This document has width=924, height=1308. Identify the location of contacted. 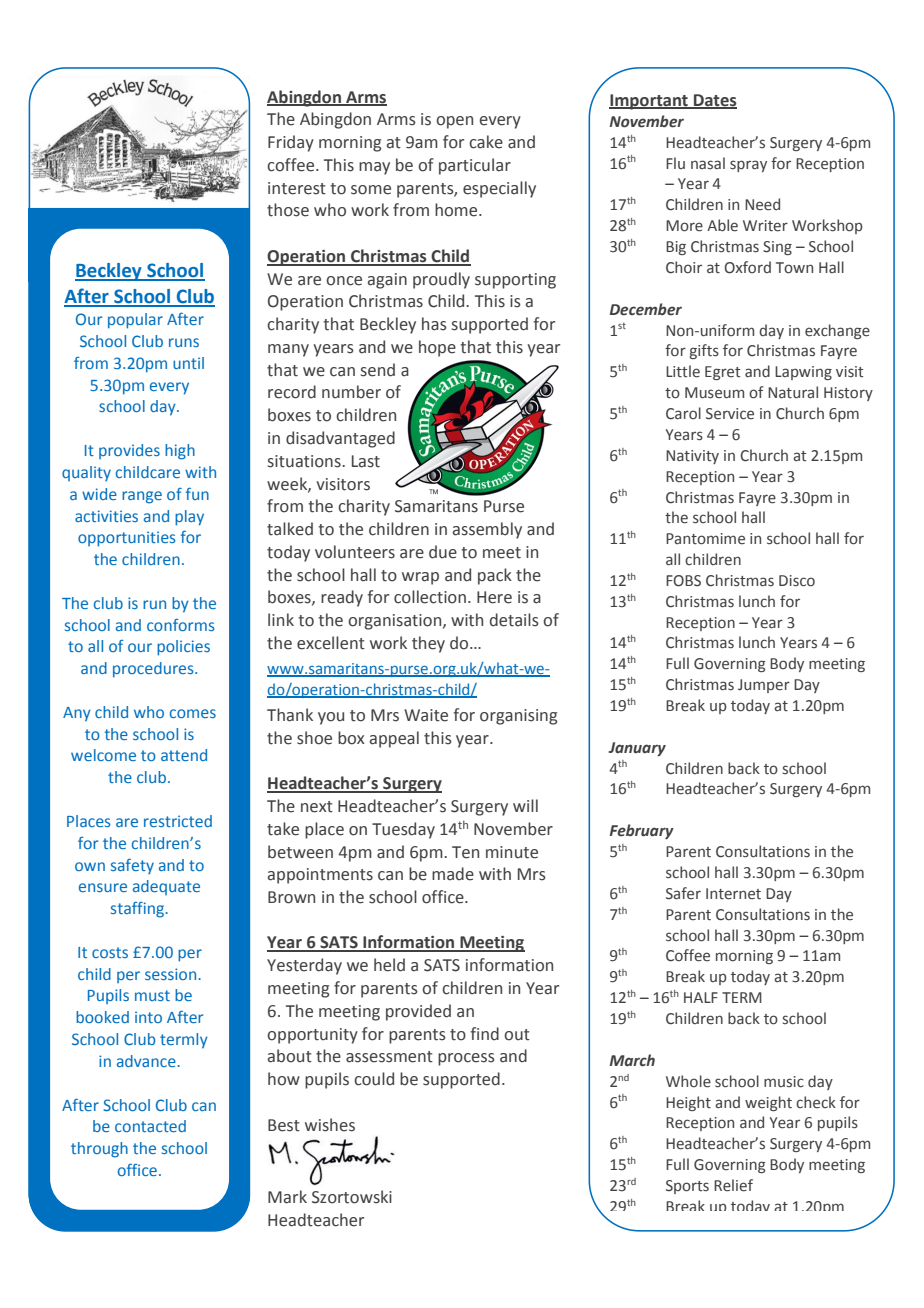
(150, 1126).
